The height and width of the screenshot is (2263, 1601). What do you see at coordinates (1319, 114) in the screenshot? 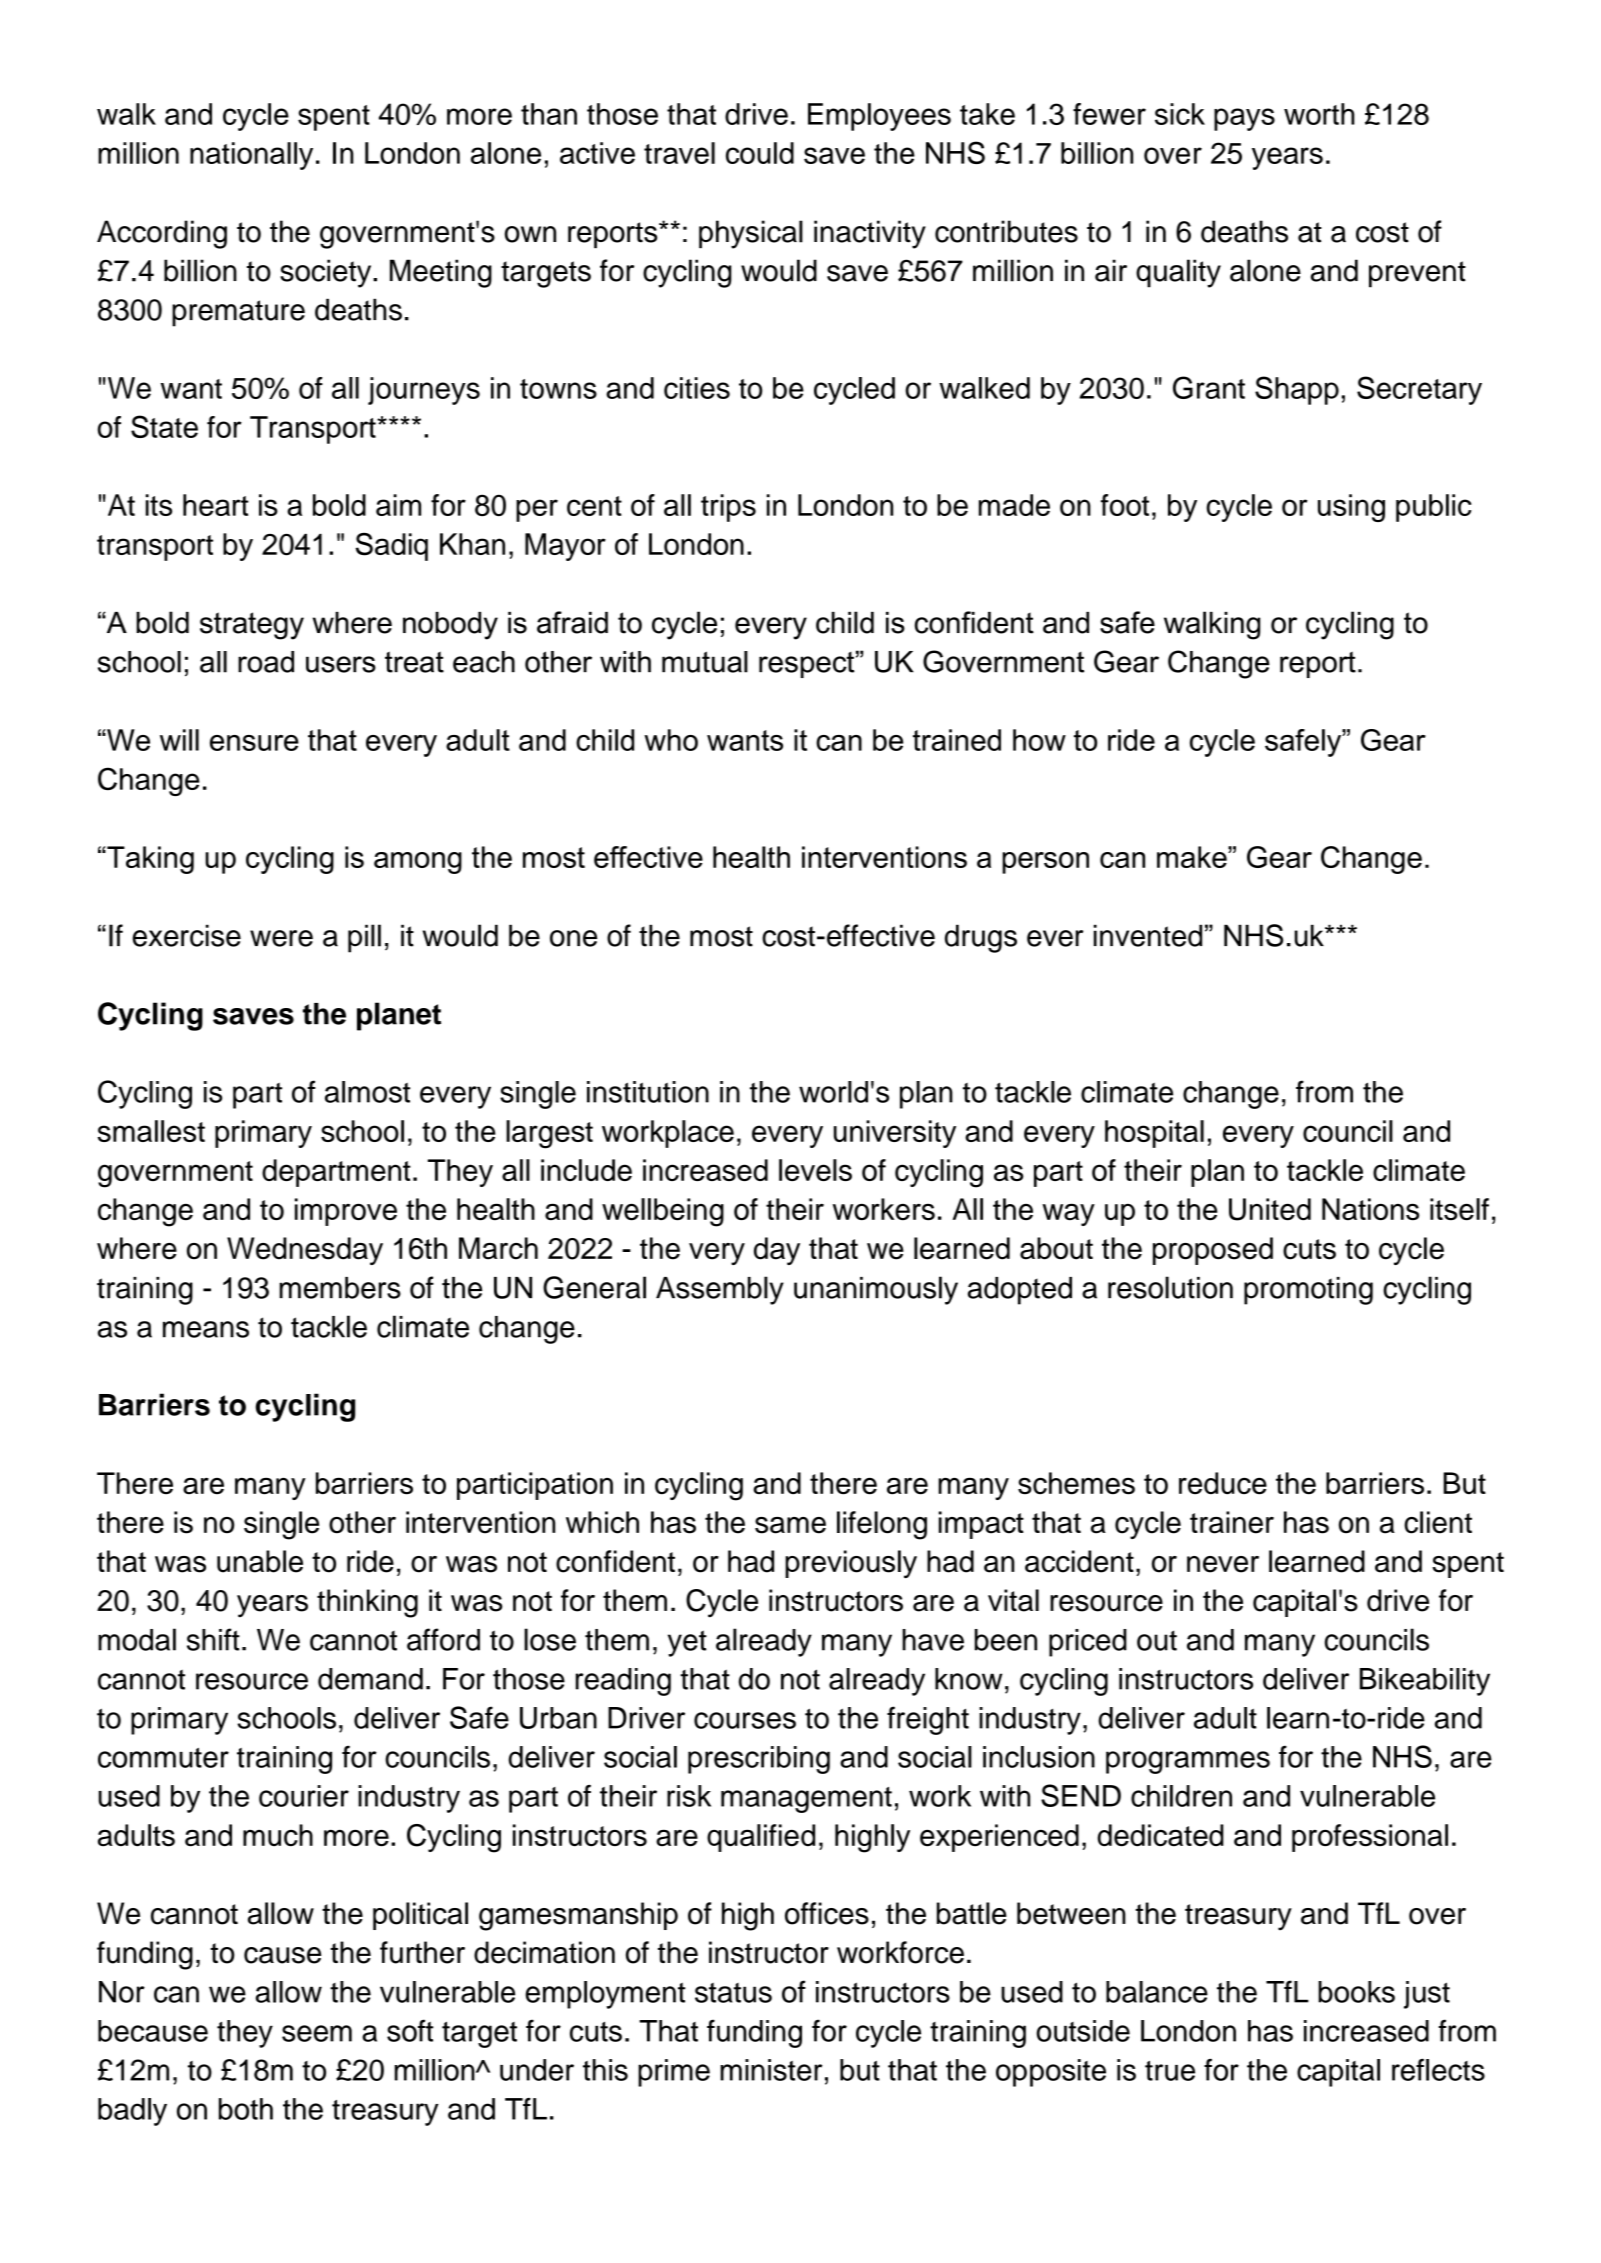
I see `worth` at bounding box center [1319, 114].
